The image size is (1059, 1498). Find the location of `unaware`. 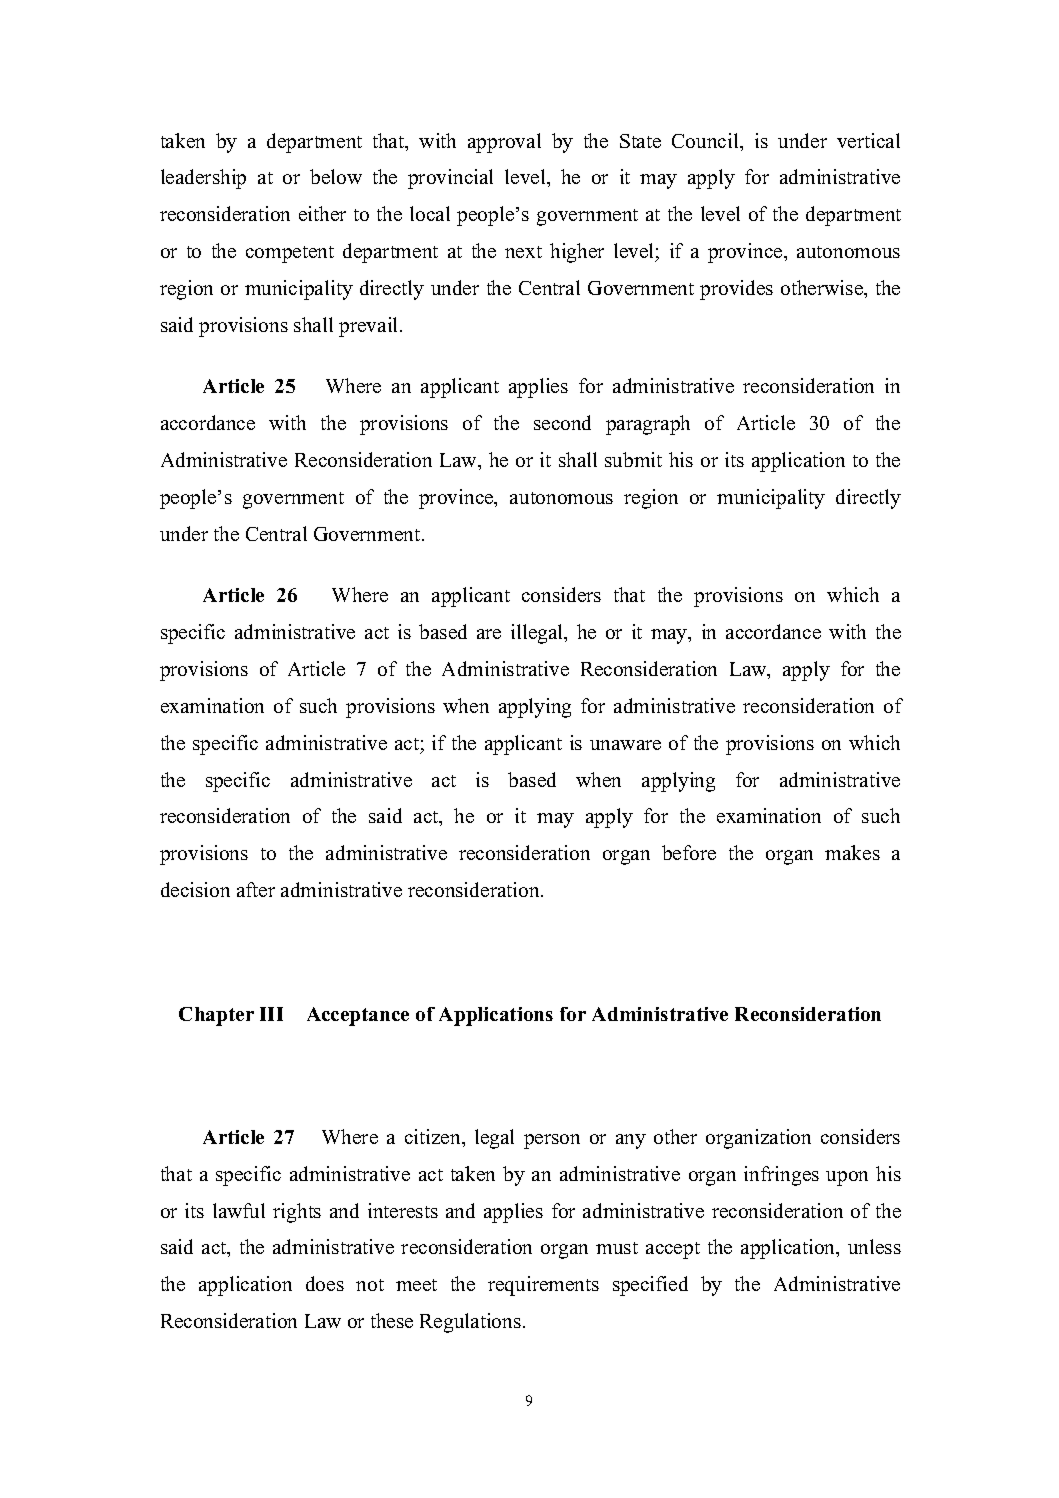

unaware is located at coordinates (625, 745).
